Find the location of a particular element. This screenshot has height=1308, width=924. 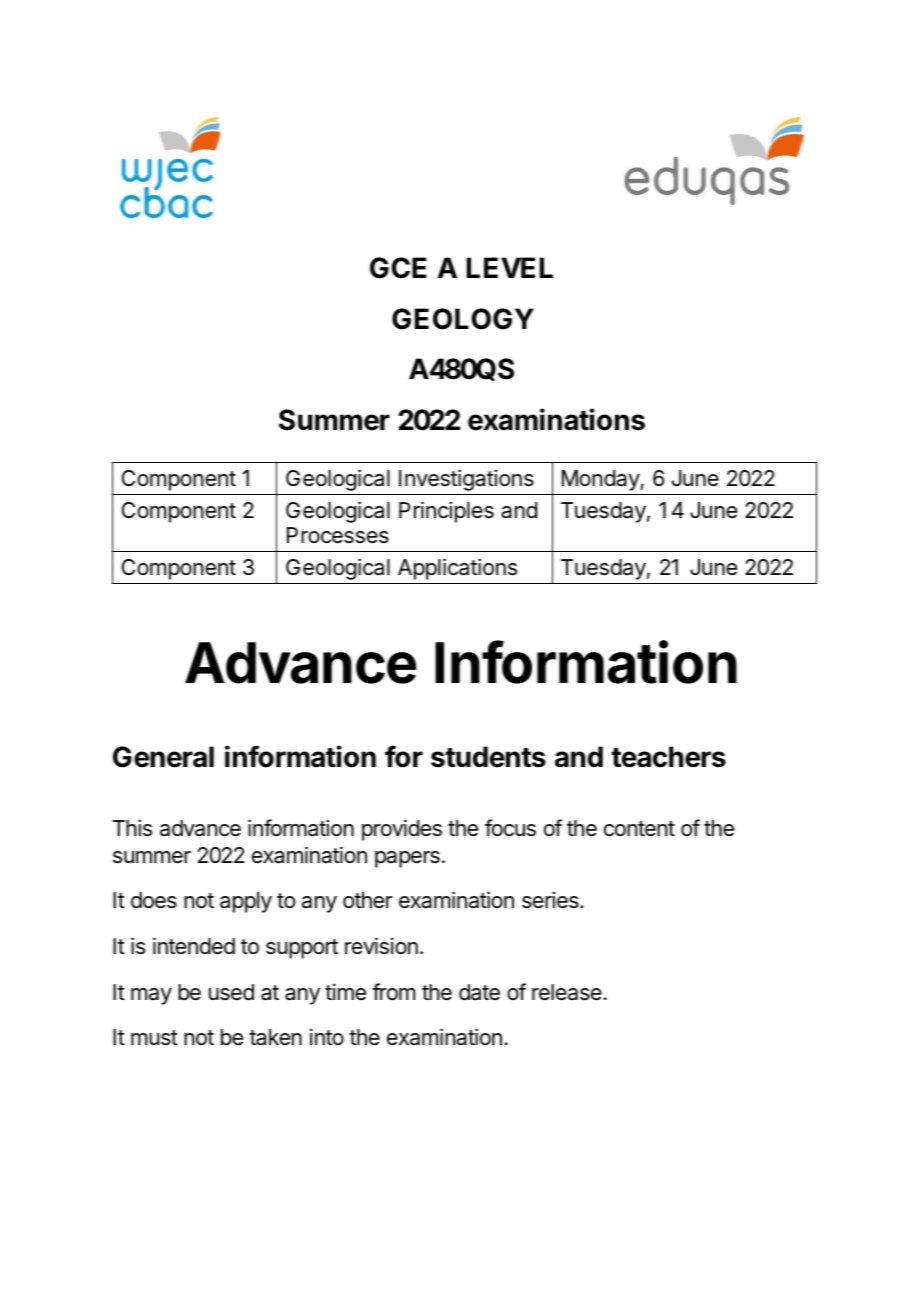

used is located at coordinates (231, 992).
